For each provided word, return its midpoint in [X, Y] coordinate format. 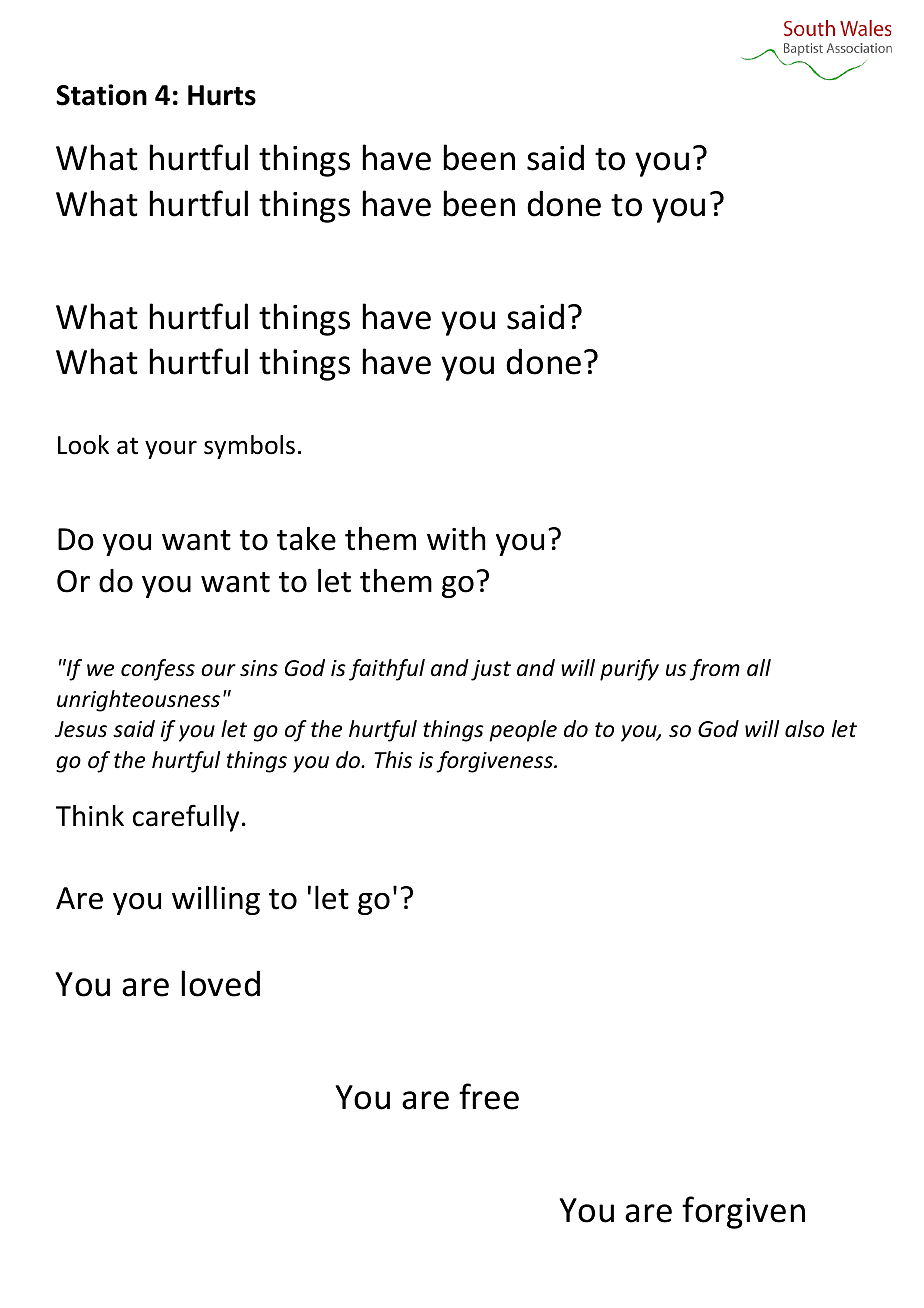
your [171, 449]
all [759, 668]
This [393, 760]
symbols [249, 447]
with [456, 538]
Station [101, 95]
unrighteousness [138, 701]
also [804, 729]
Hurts [222, 95]
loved [220, 983]
